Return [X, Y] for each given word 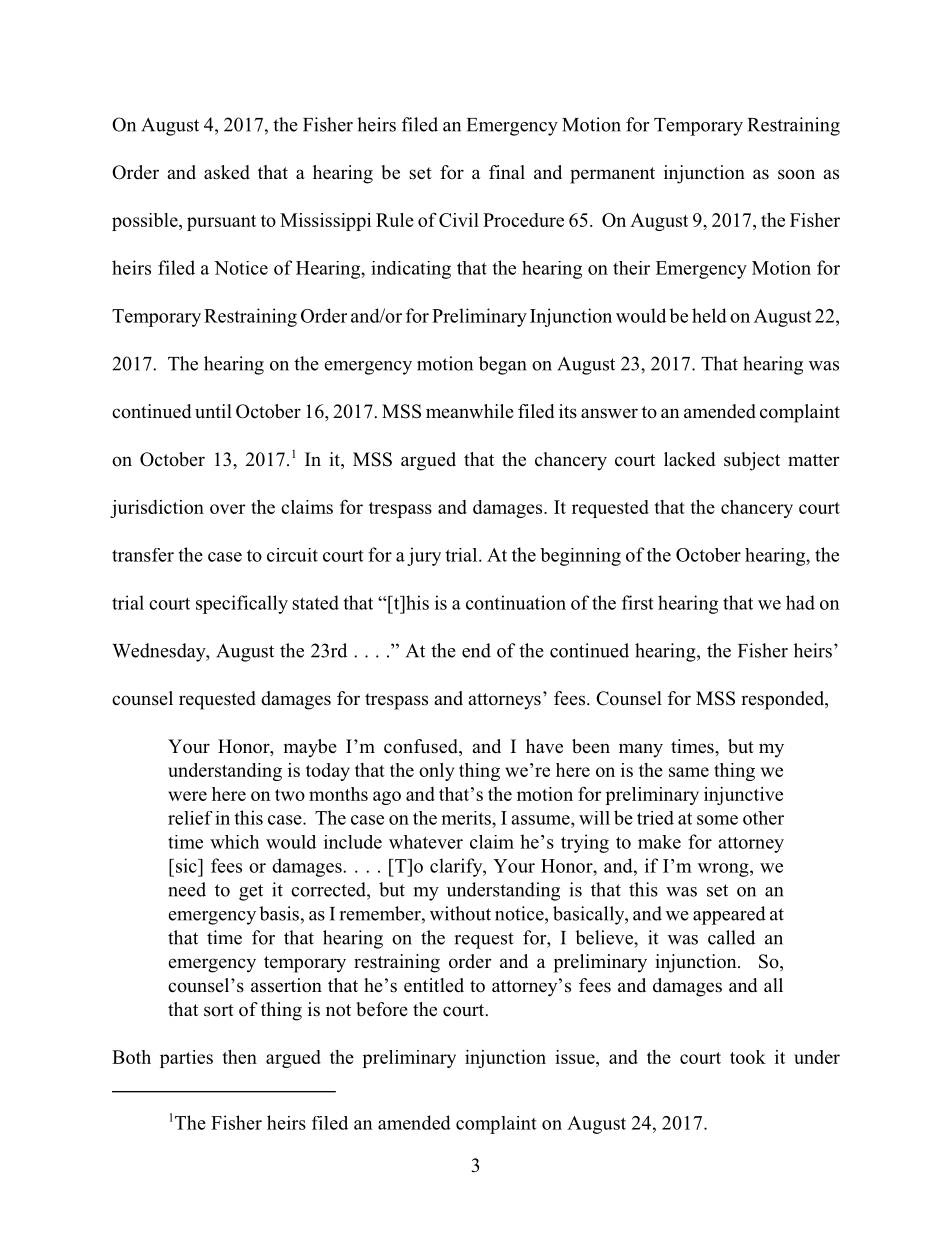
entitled [434, 985]
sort [219, 1010]
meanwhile [470, 411]
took [748, 1057]
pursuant [221, 223]
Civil [459, 220]
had [800, 602]
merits [467, 818]
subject [752, 461]
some [717, 820]
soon [796, 174]
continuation [516, 602]
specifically [242, 604]
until [213, 411]
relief [190, 818]
